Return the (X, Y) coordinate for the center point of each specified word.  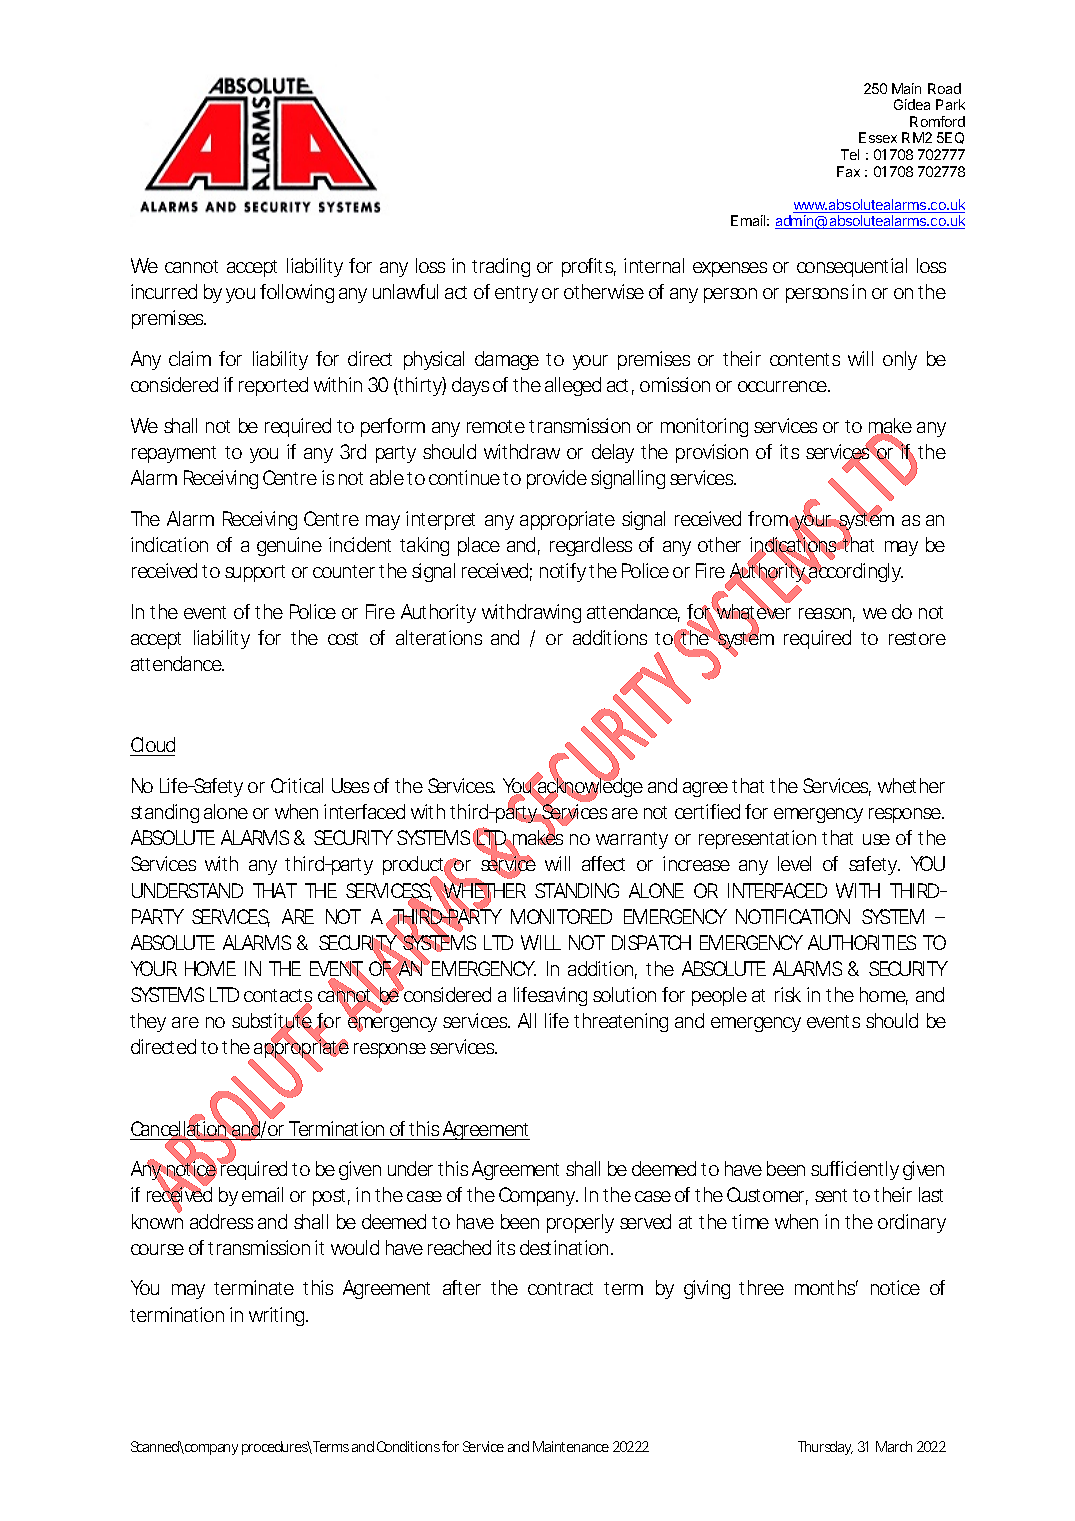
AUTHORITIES (862, 942)
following (297, 293)
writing (278, 1316)
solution (624, 994)
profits (589, 267)
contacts (278, 997)
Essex (878, 137)
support (255, 573)
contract (560, 1288)
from (769, 518)
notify (563, 572)
